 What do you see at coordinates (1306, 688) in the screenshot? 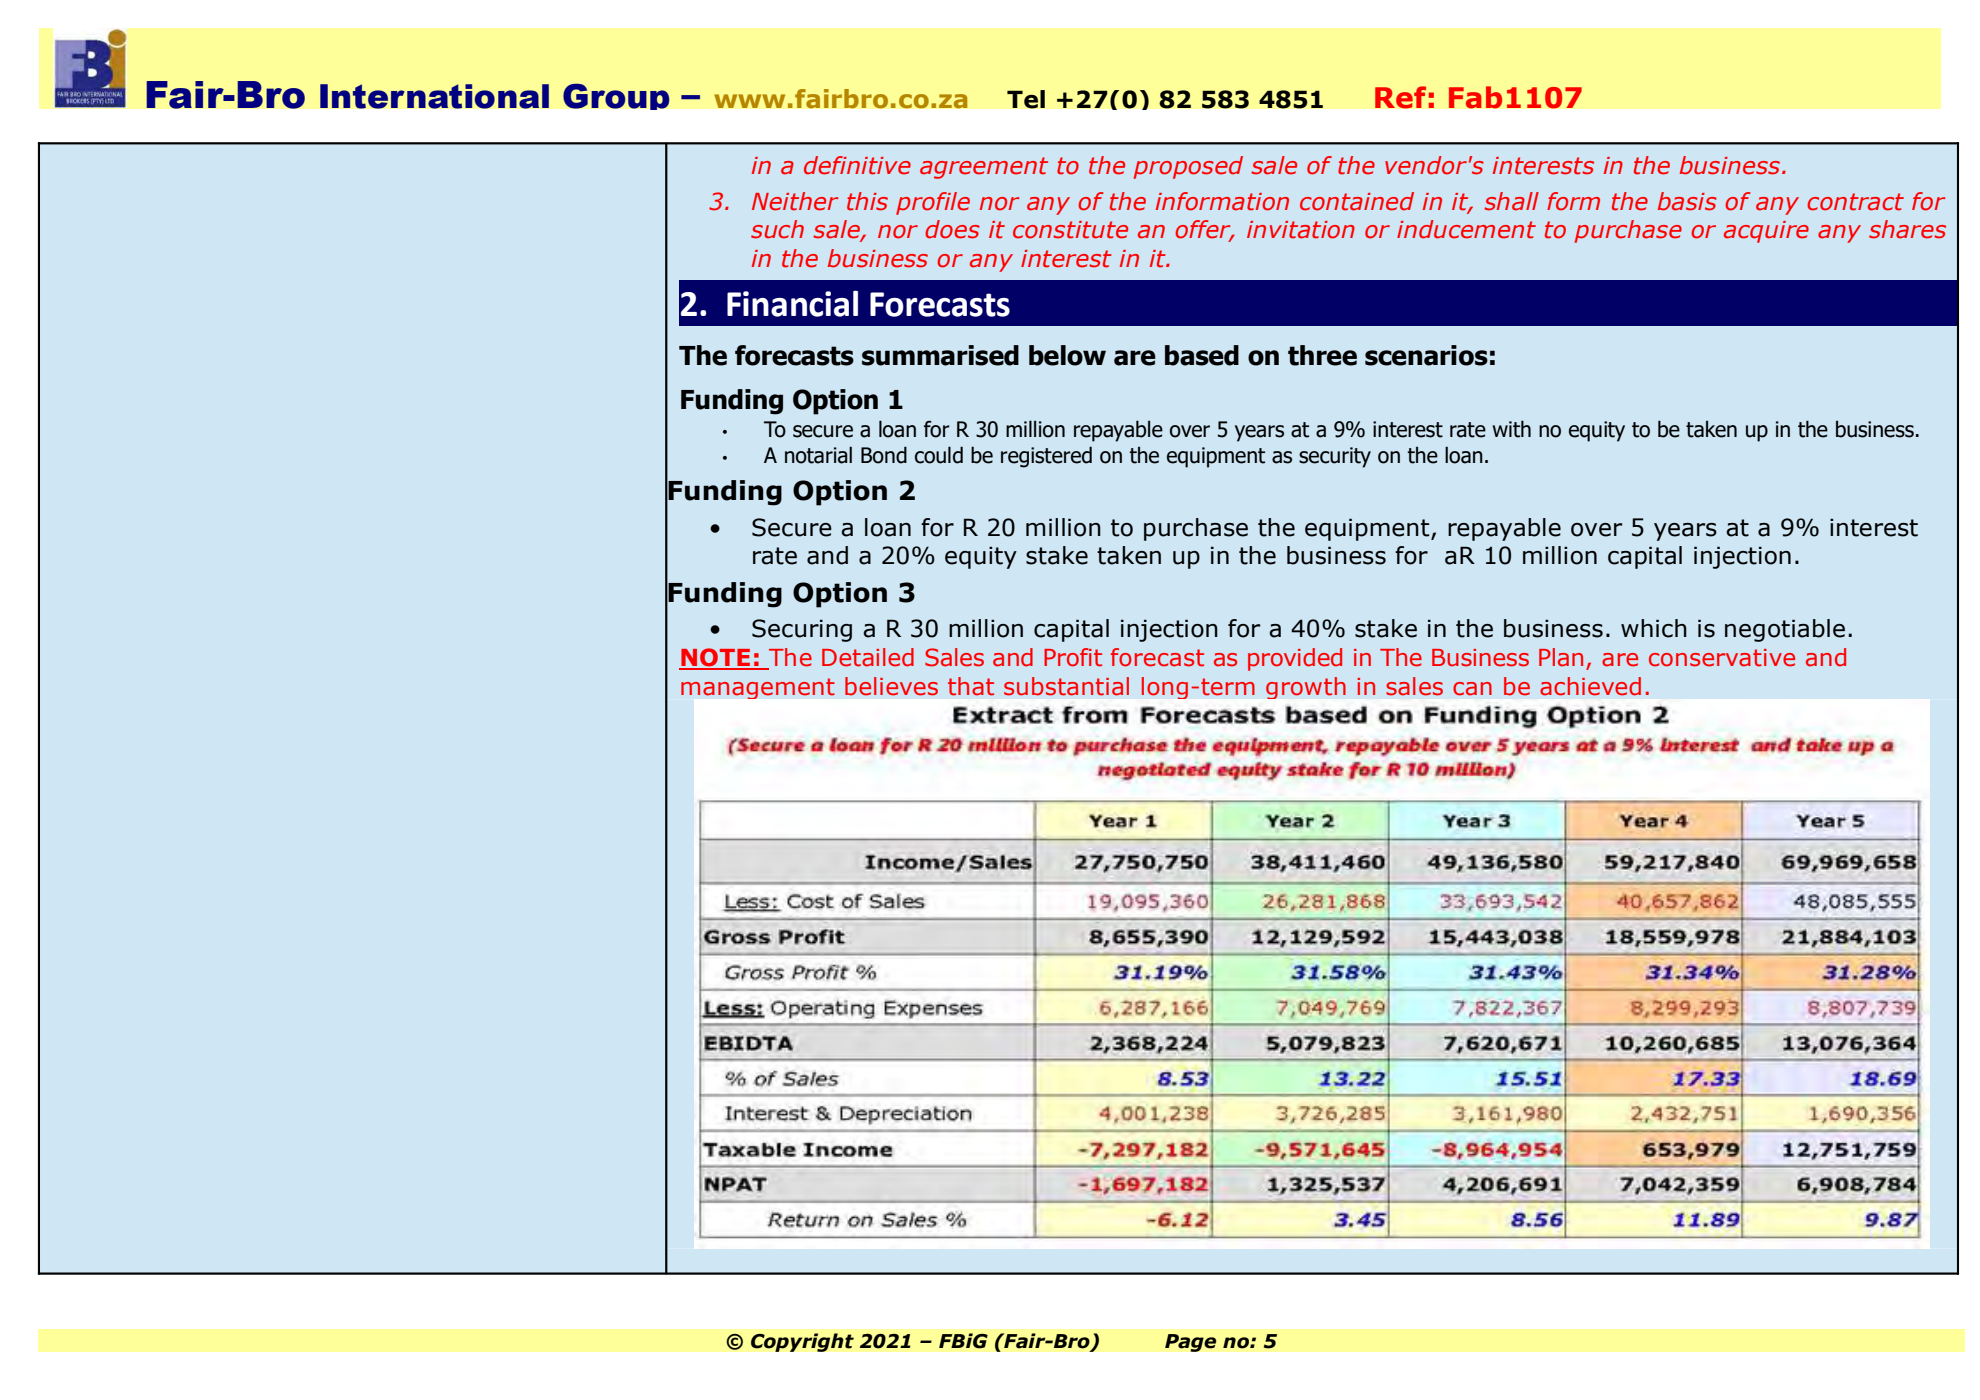
I see `growth` at bounding box center [1306, 688].
